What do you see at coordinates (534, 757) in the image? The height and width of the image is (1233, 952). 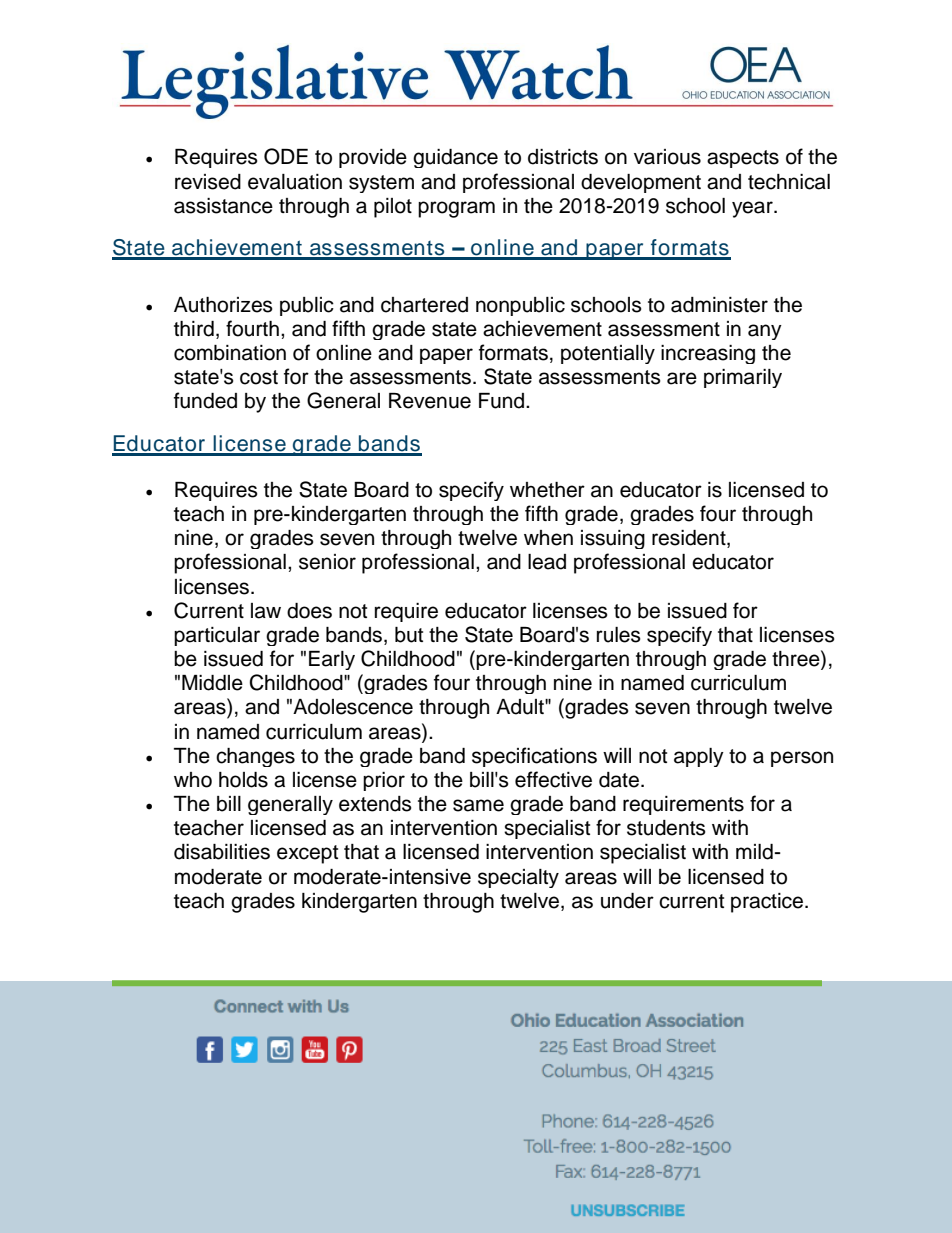 I see `specifications` at bounding box center [534, 757].
